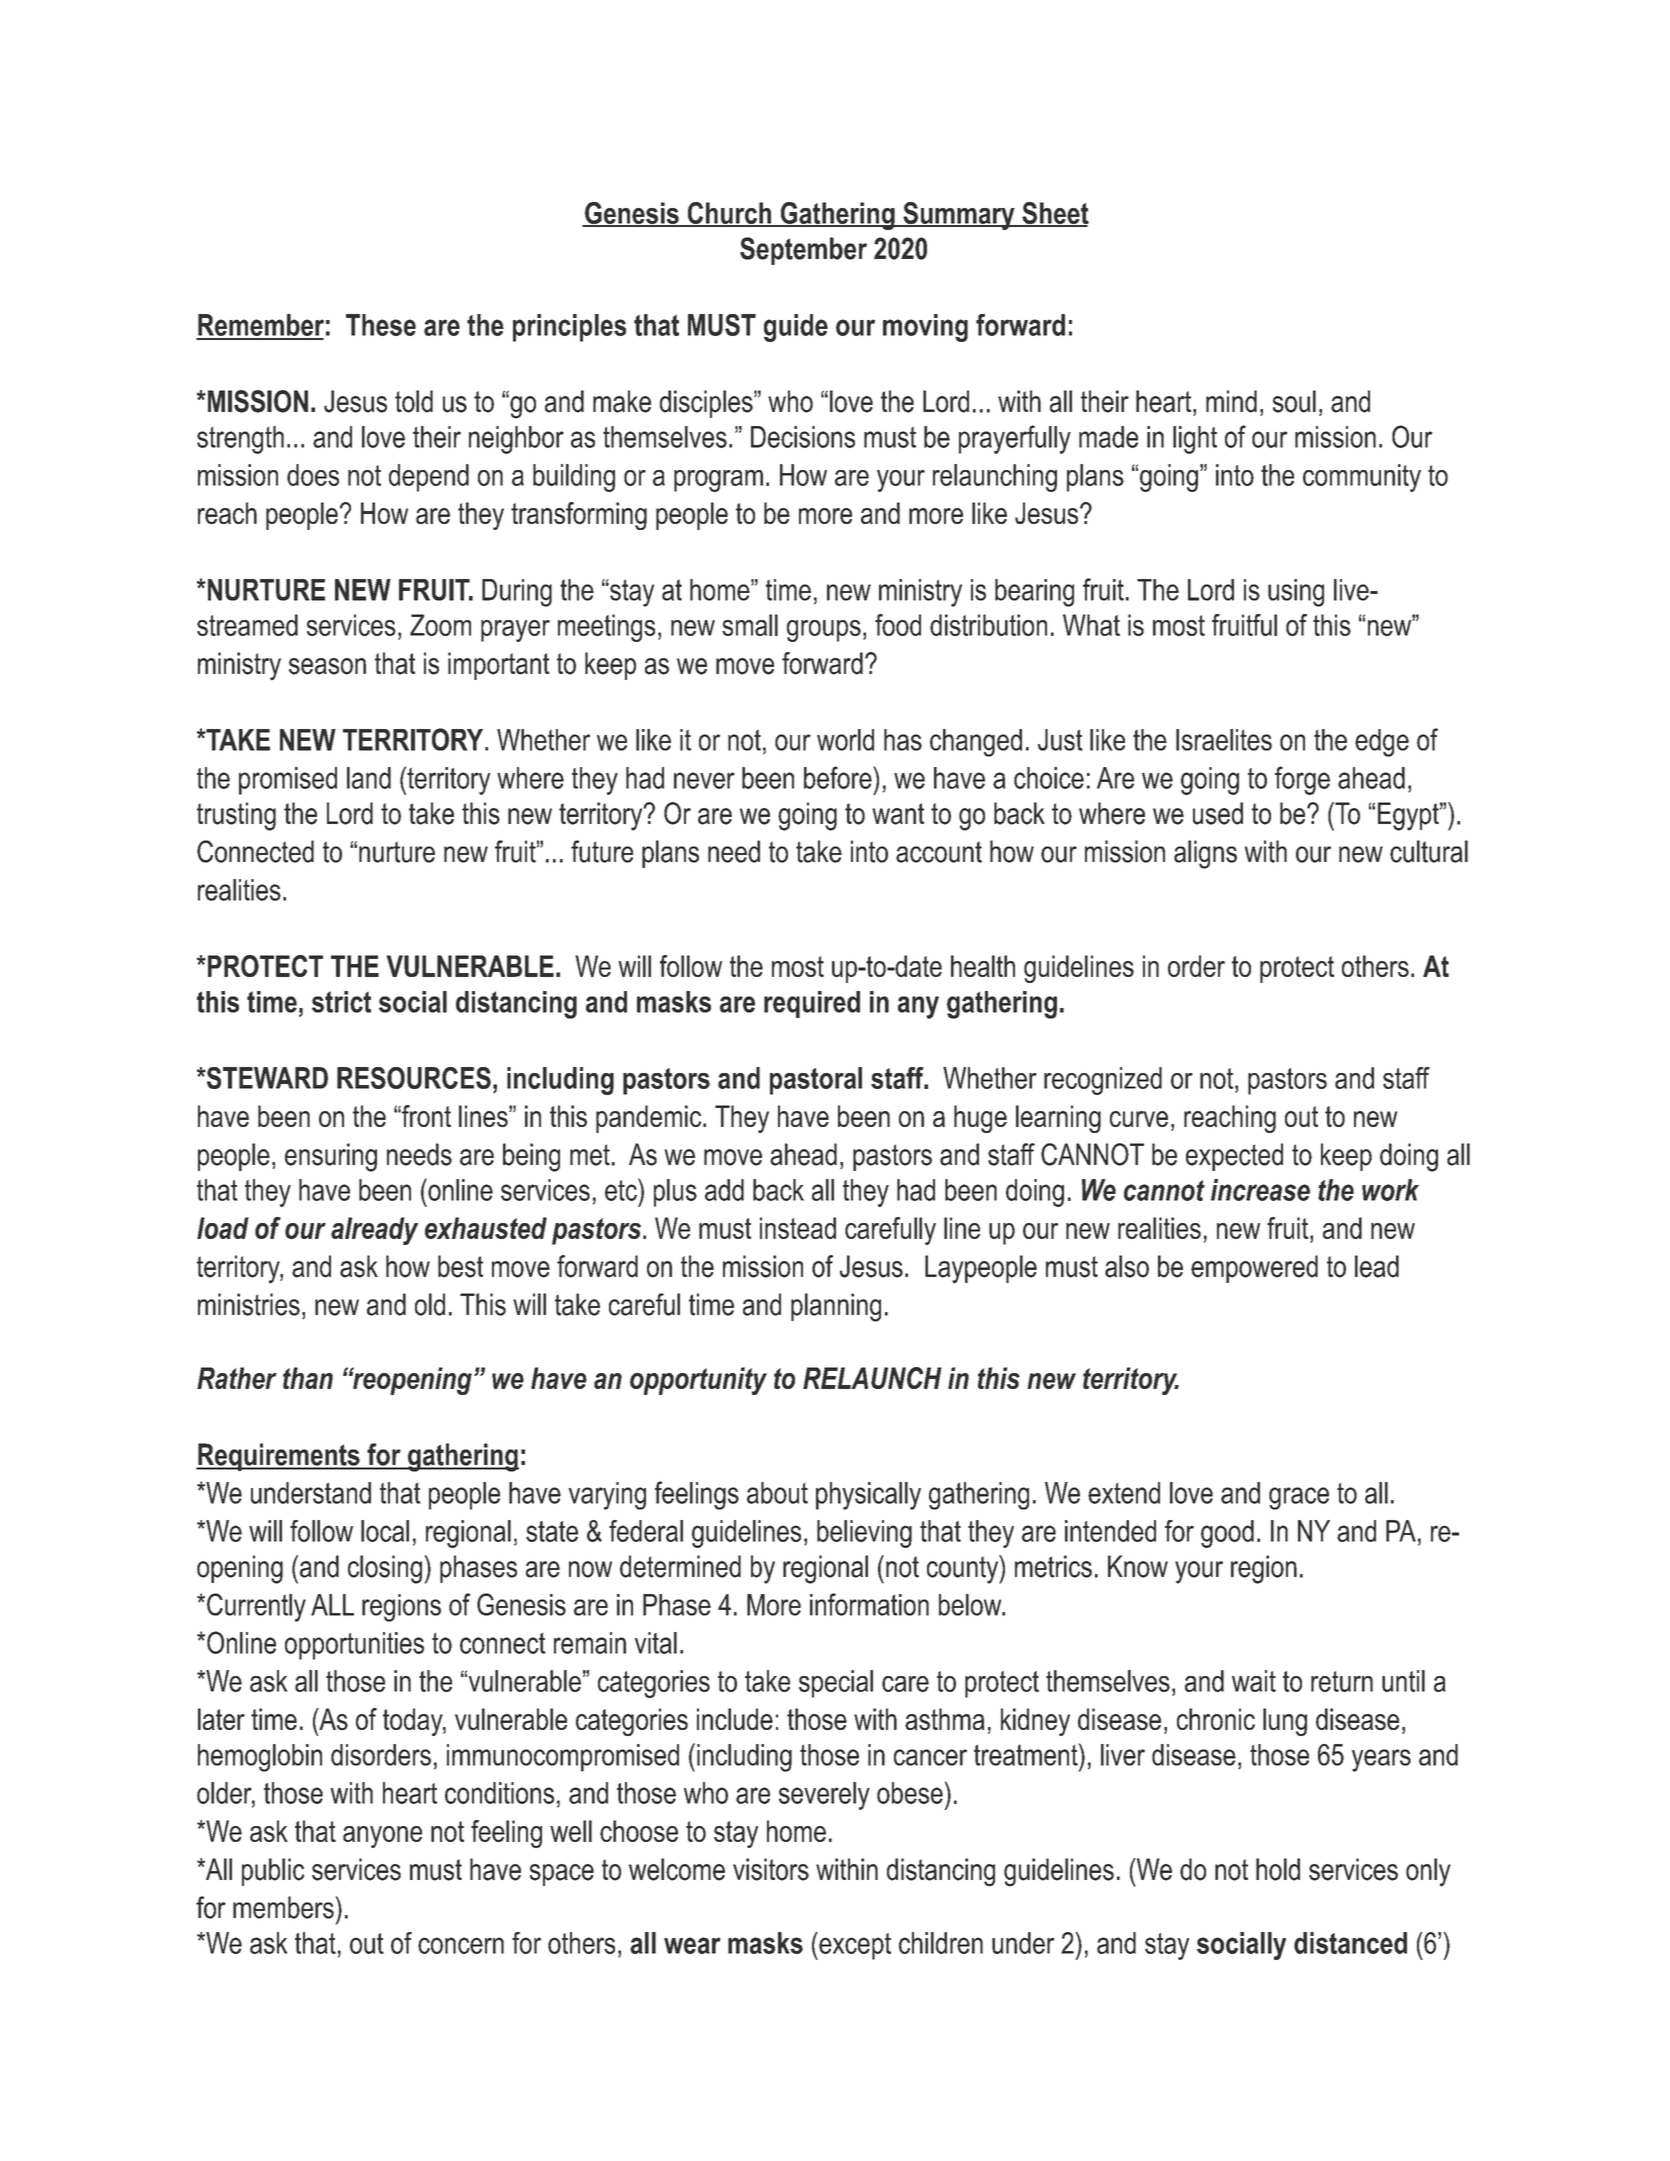 The width and height of the screenshot is (1670, 2161). I want to click on soul, so click(1294, 401).
